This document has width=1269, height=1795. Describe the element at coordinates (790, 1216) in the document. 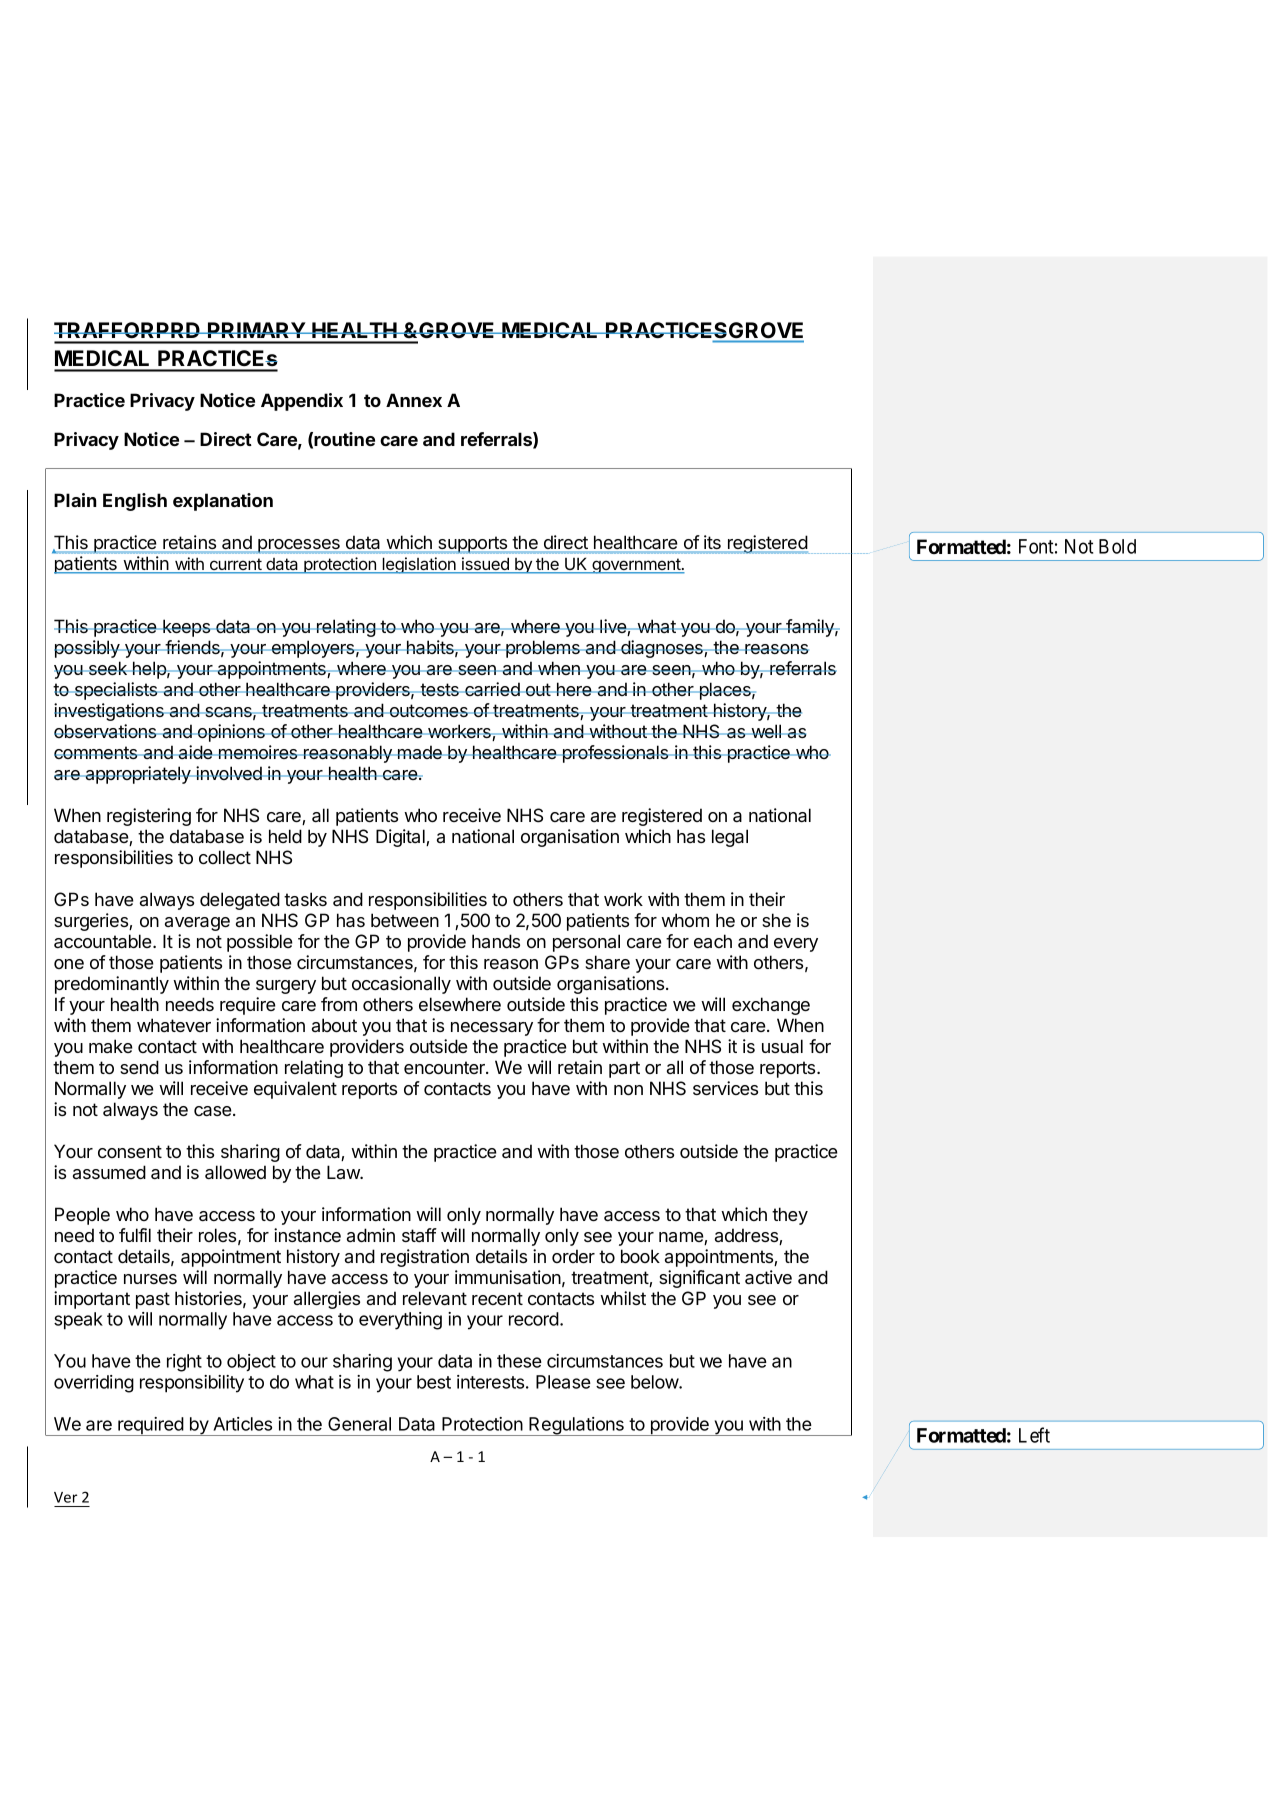

I see `they` at that location.
